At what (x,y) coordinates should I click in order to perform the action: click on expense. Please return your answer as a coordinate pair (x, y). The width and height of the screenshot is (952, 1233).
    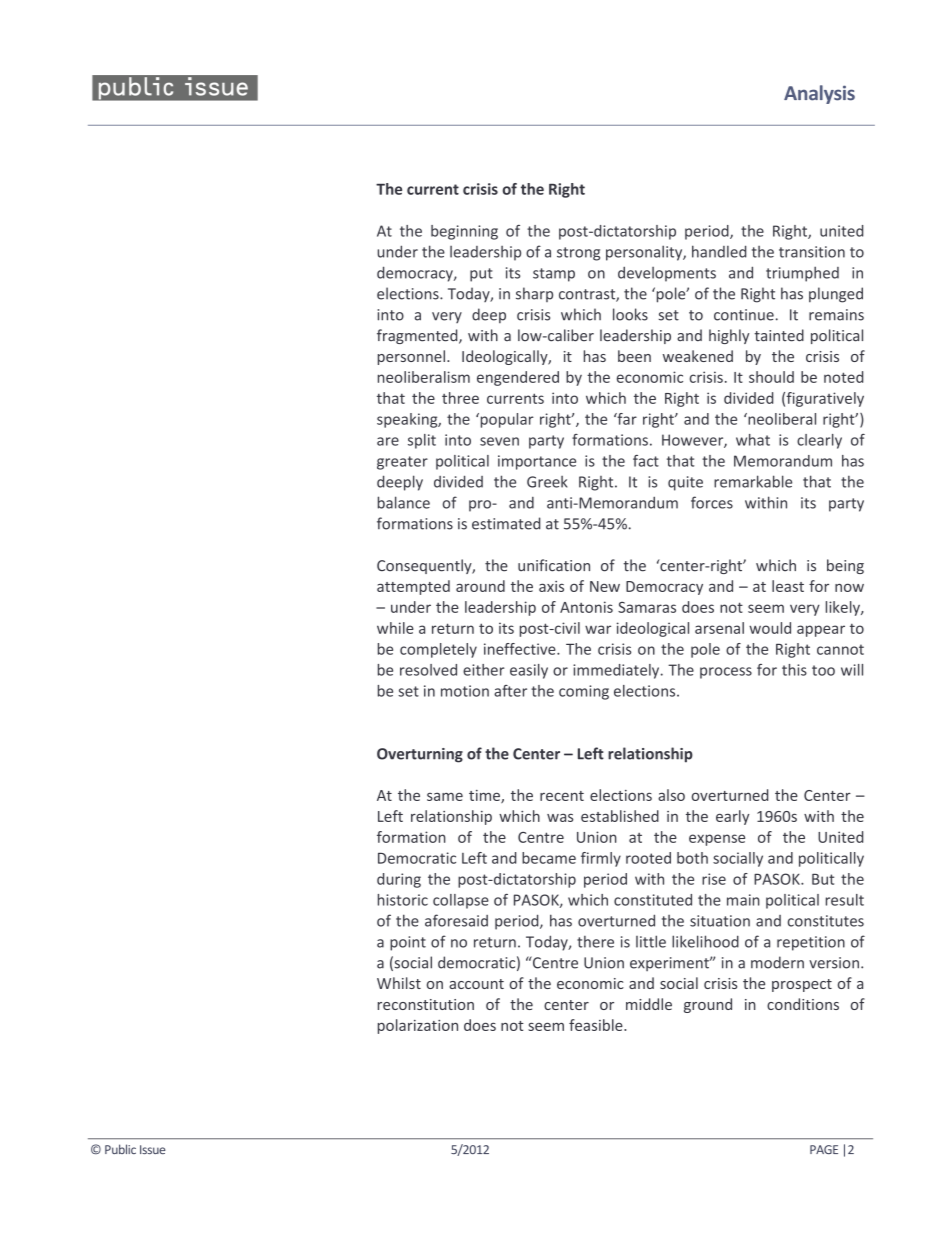
    Looking at the image, I should click on (717, 840).
